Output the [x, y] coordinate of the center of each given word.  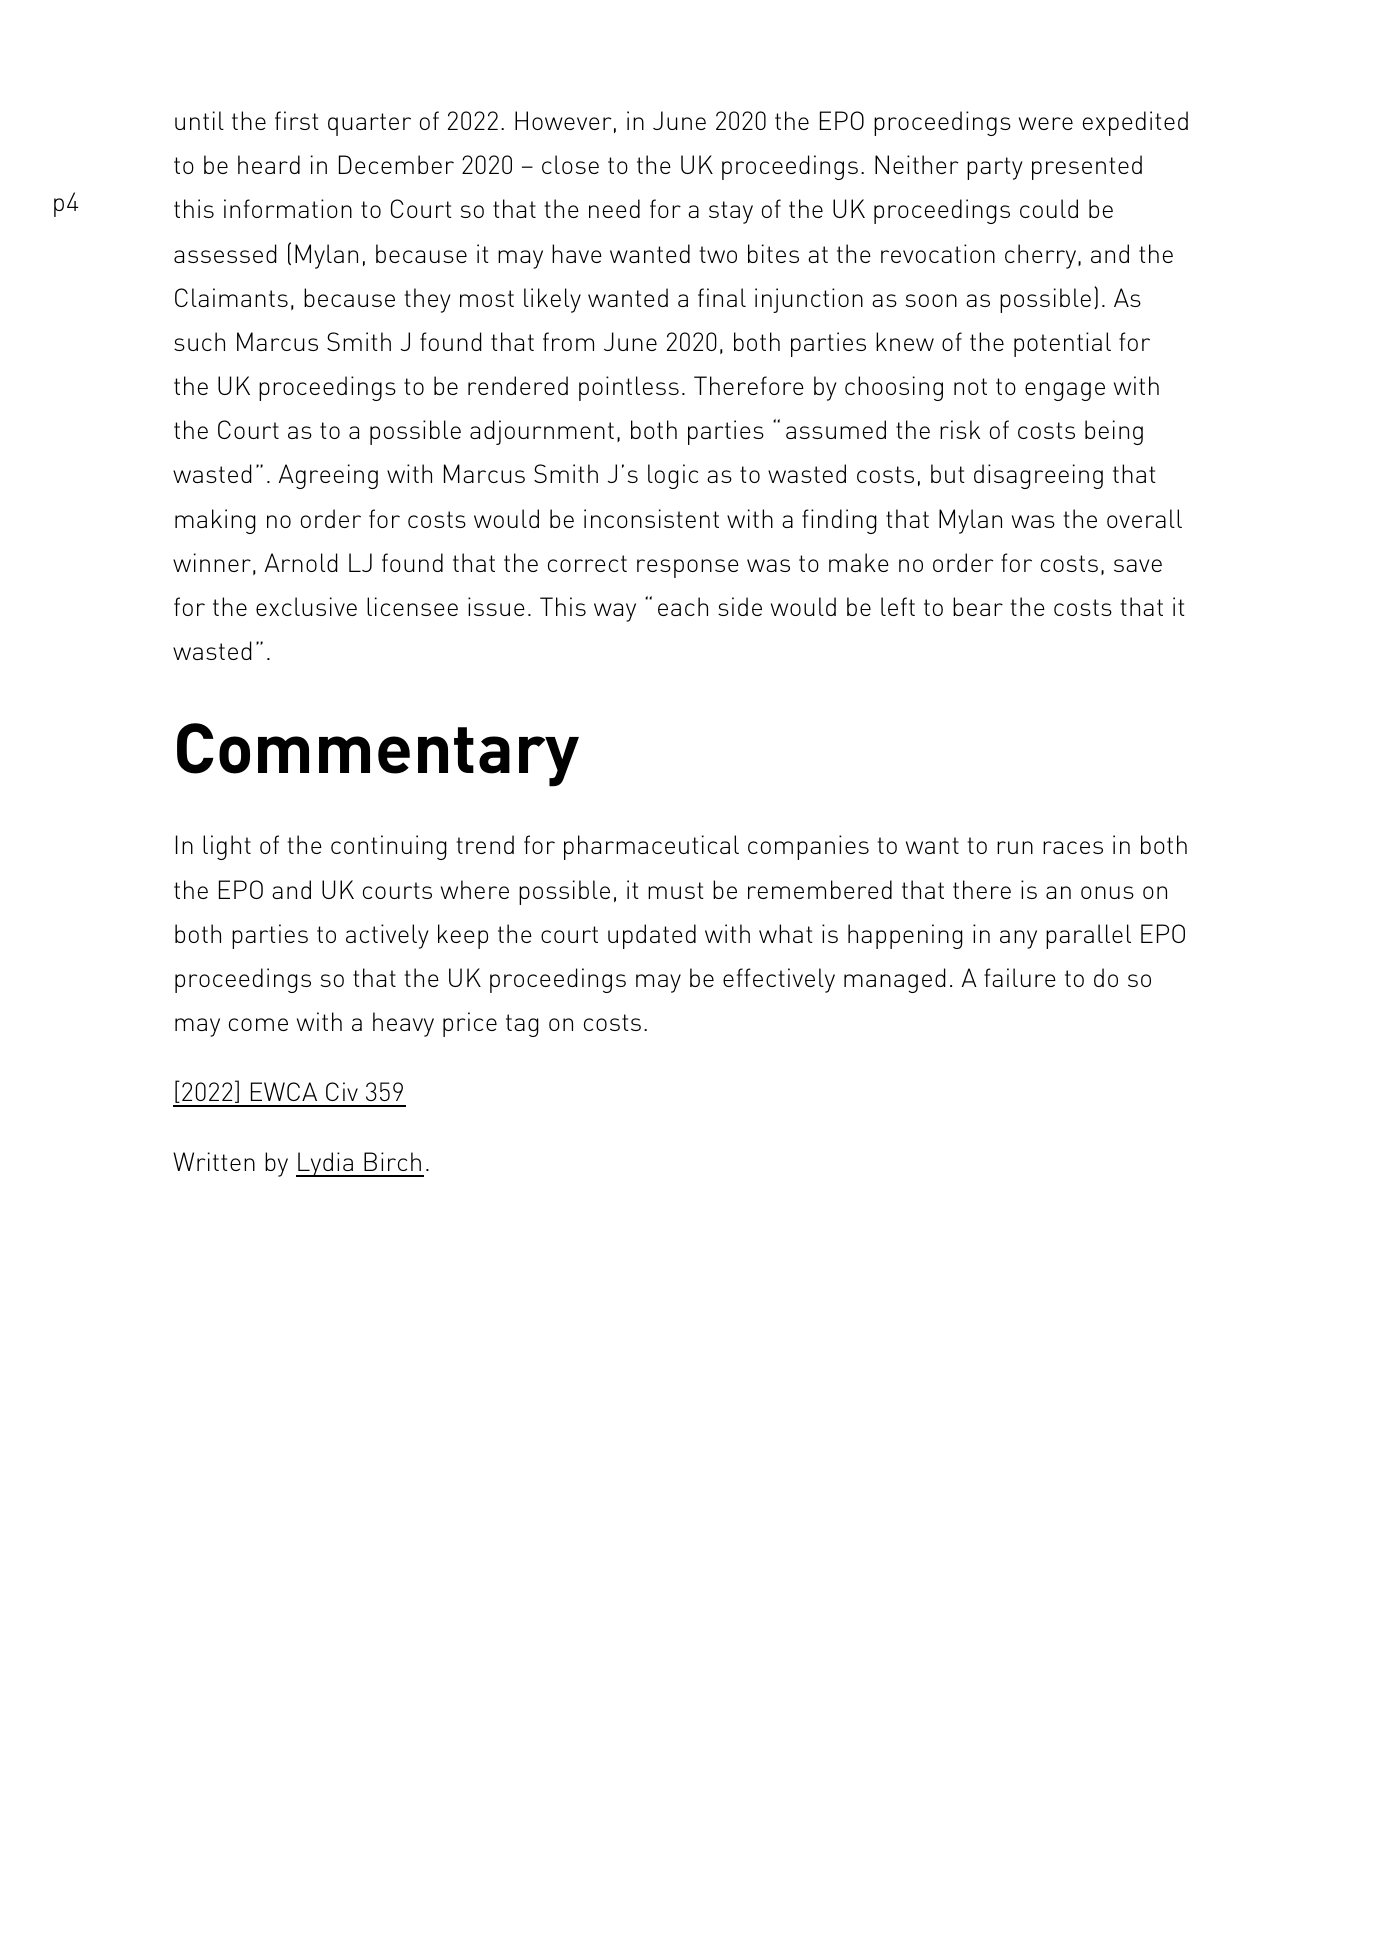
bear [978, 606]
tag [522, 1025]
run [1015, 847]
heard [269, 164]
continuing [389, 847]
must [676, 890]
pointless [629, 388]
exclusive [306, 606]
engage [1065, 391]
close [570, 164]
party [995, 168]
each [683, 606]
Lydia [325, 1164]
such [199, 341]
